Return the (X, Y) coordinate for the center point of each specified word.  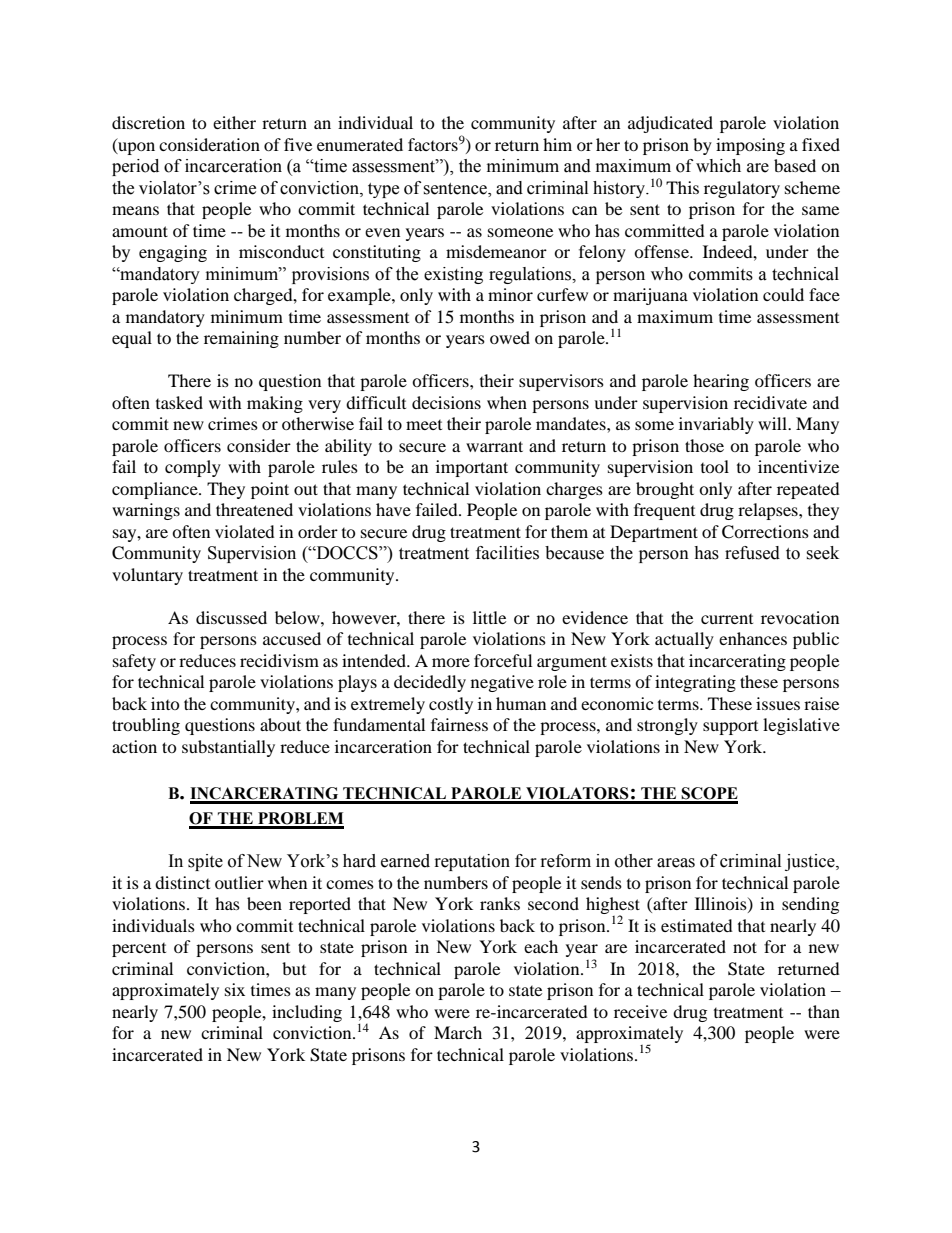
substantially (228, 748)
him (557, 144)
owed (510, 337)
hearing (721, 382)
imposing (750, 146)
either (234, 122)
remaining (241, 339)
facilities (507, 553)
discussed (231, 617)
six (235, 989)
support (730, 728)
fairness (459, 724)
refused (752, 553)
